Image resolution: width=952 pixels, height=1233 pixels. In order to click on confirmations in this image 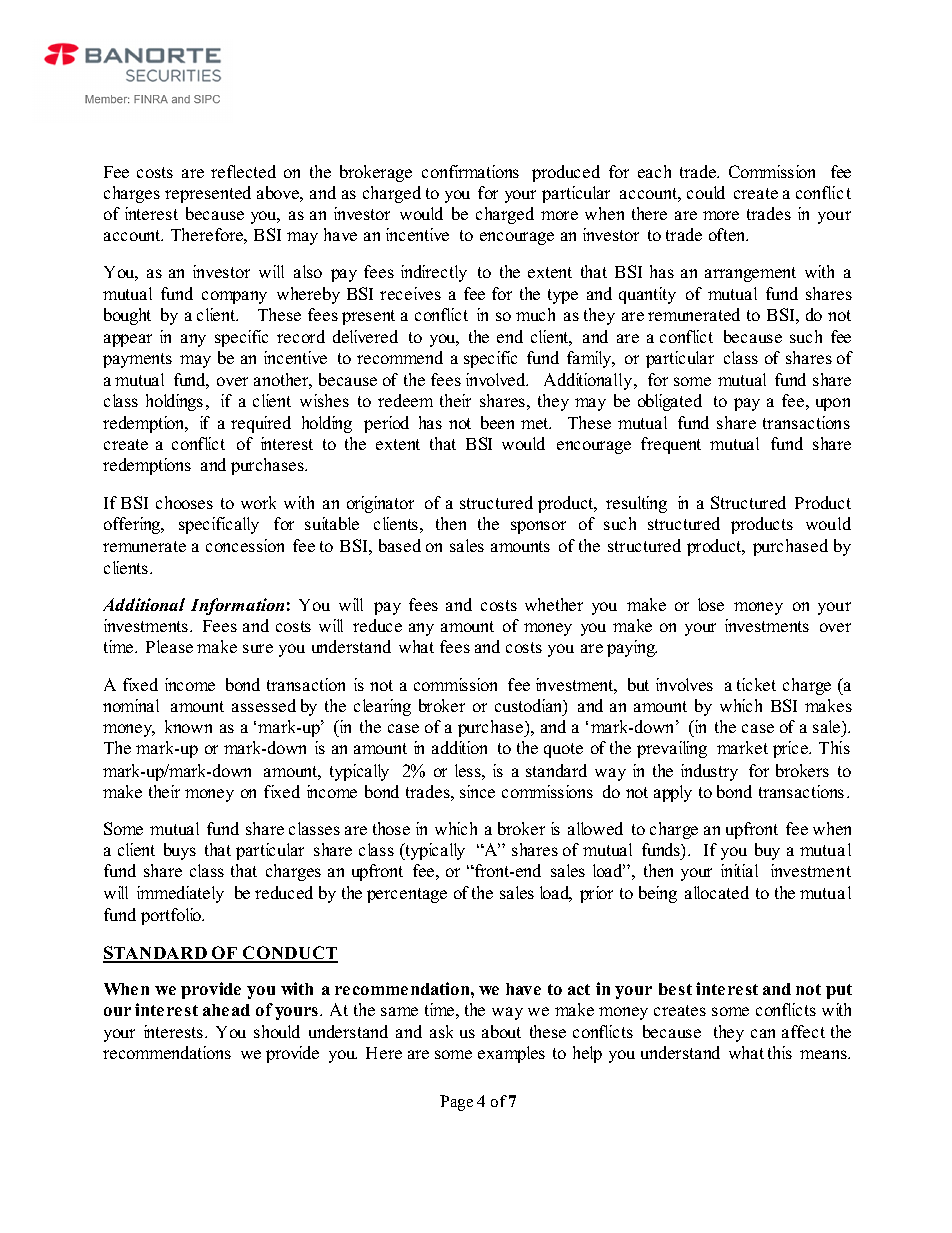, I will do `click(470, 171)`.
